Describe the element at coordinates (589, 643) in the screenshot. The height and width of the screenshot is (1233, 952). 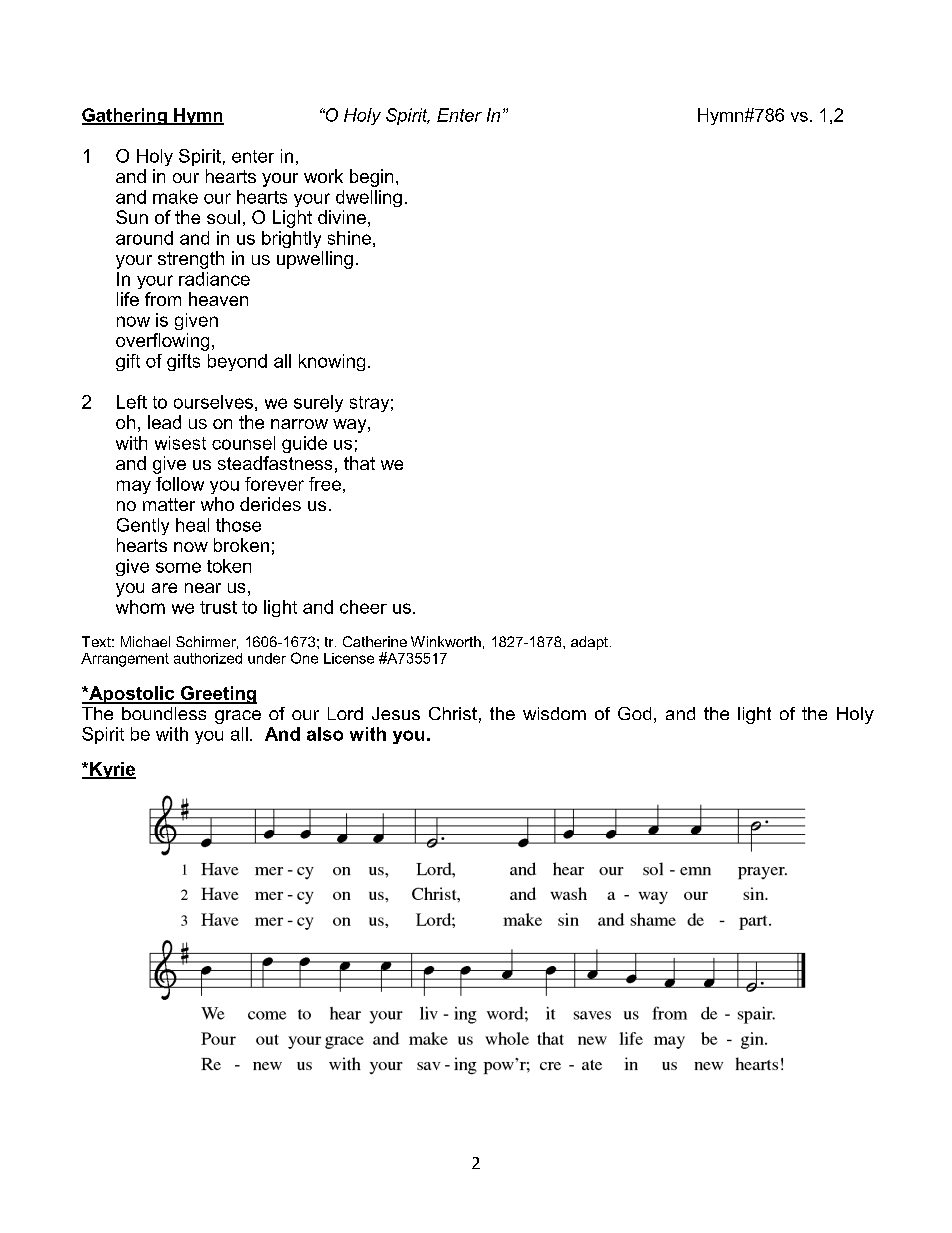
I see `adapt` at that location.
